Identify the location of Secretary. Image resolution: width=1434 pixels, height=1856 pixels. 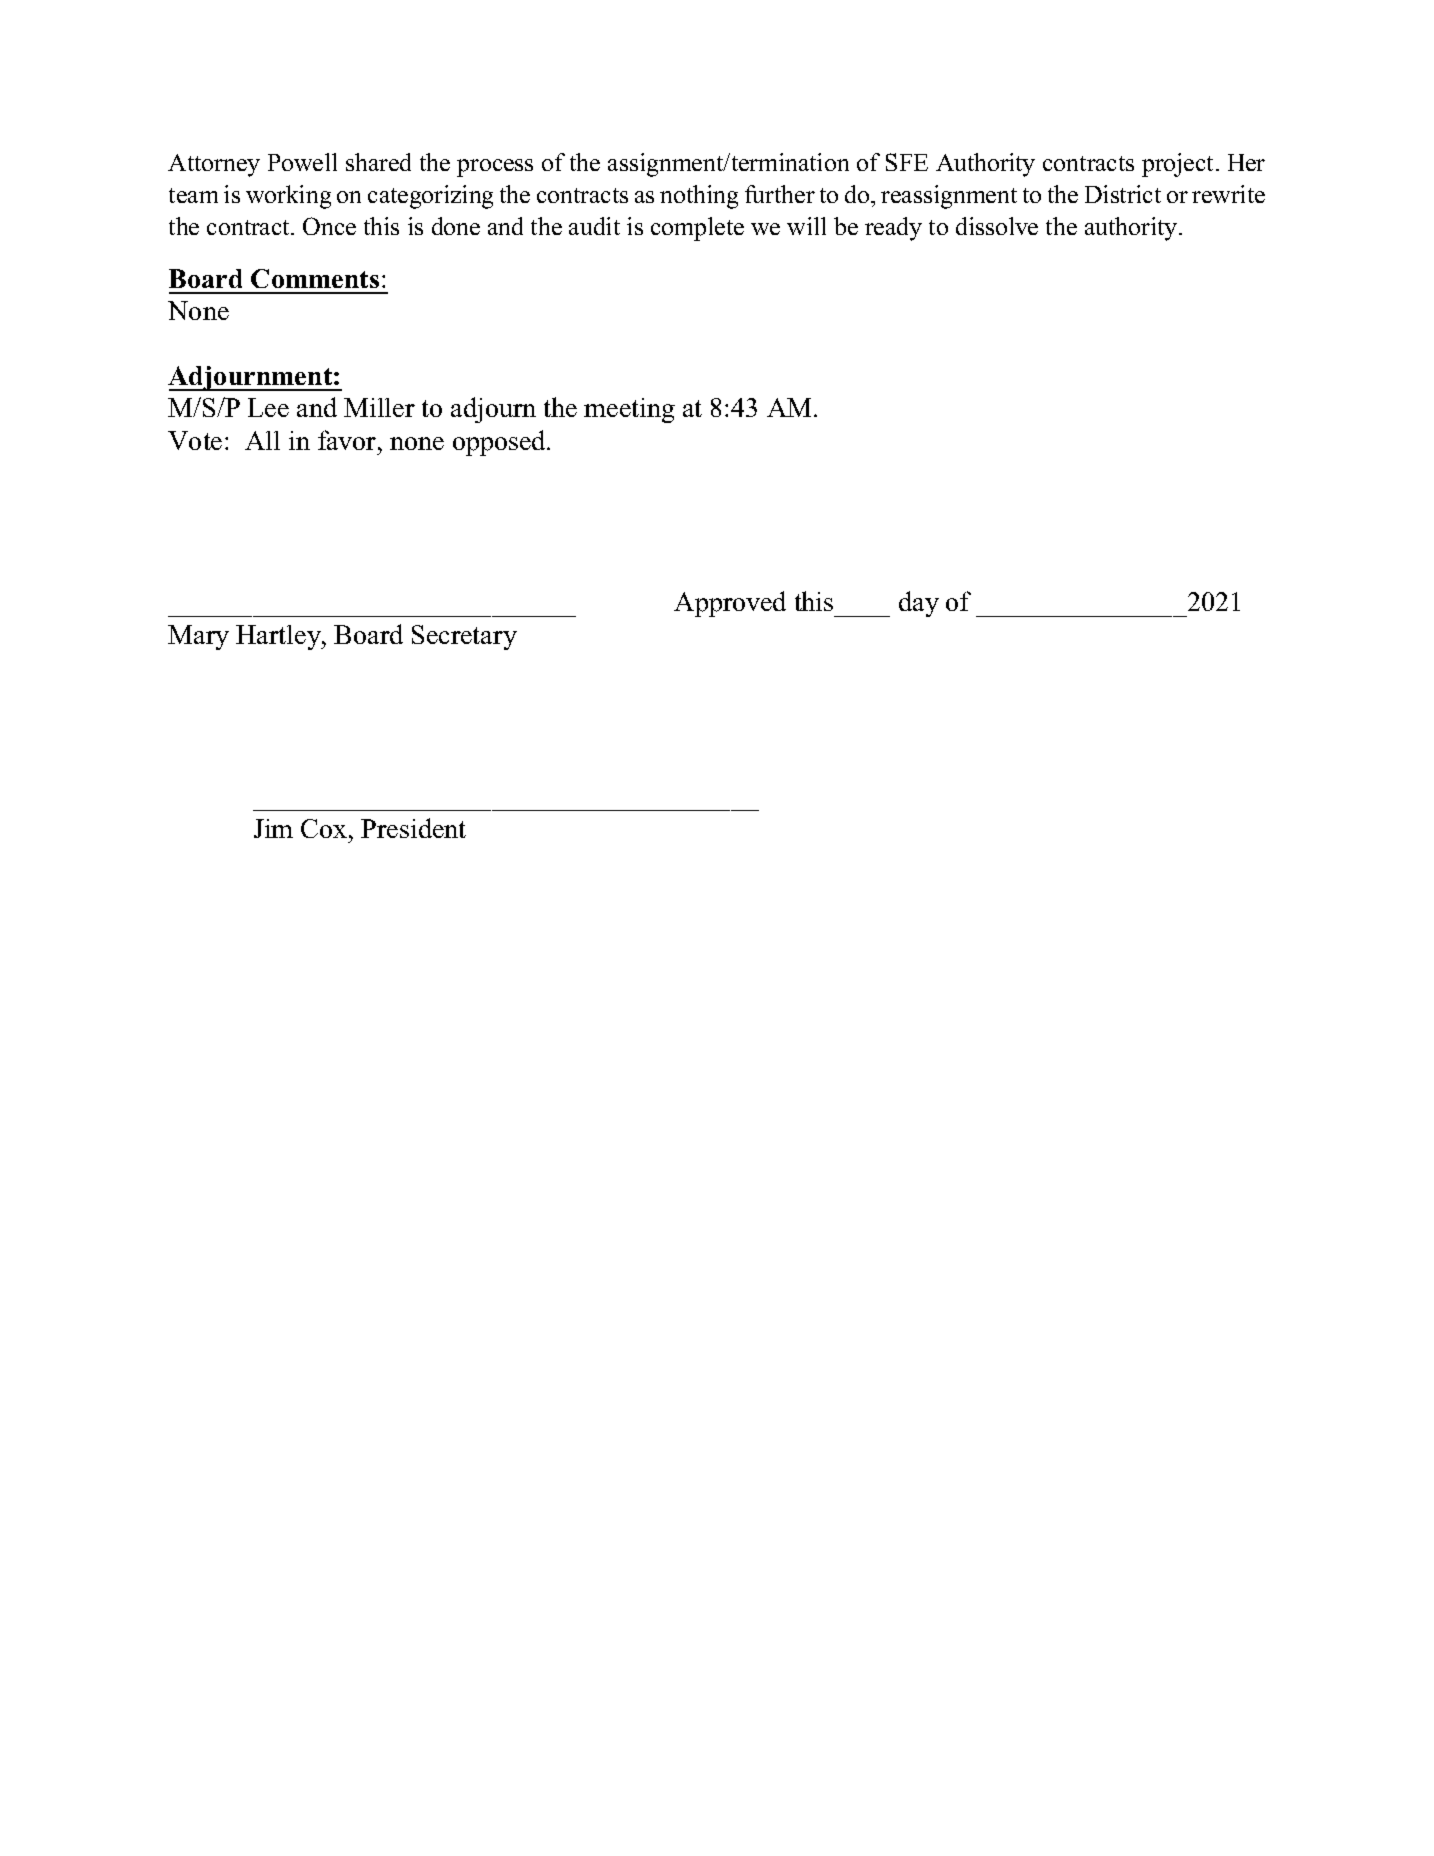
(464, 637).
